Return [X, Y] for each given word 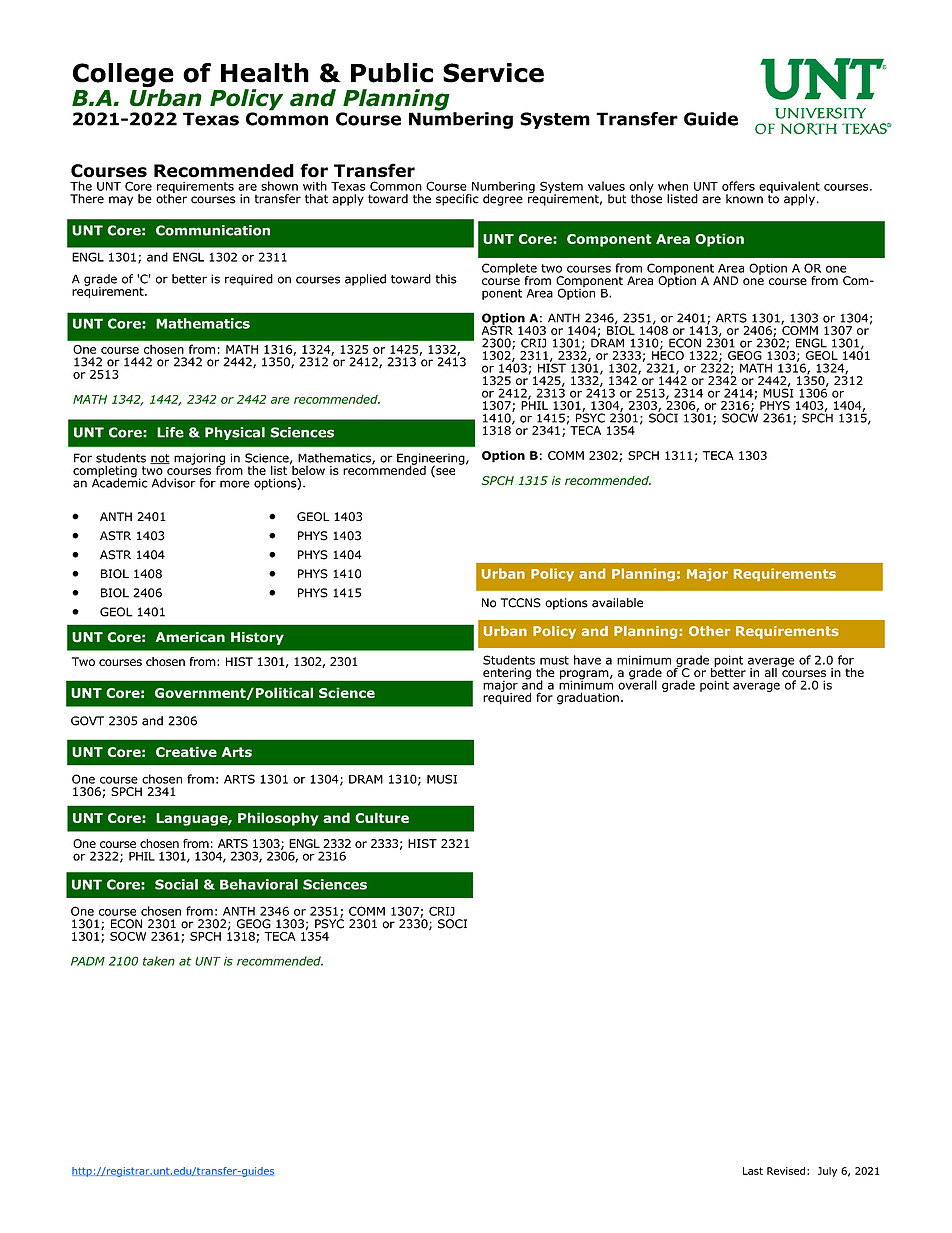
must [554, 660]
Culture [382, 817]
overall [637, 684]
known [744, 199]
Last [753, 1171]
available [617, 603]
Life [170, 432]
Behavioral [259, 884]
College [123, 76]
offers [738, 186]
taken [159, 961]
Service [493, 73]
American [190, 637]
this [446, 279]
